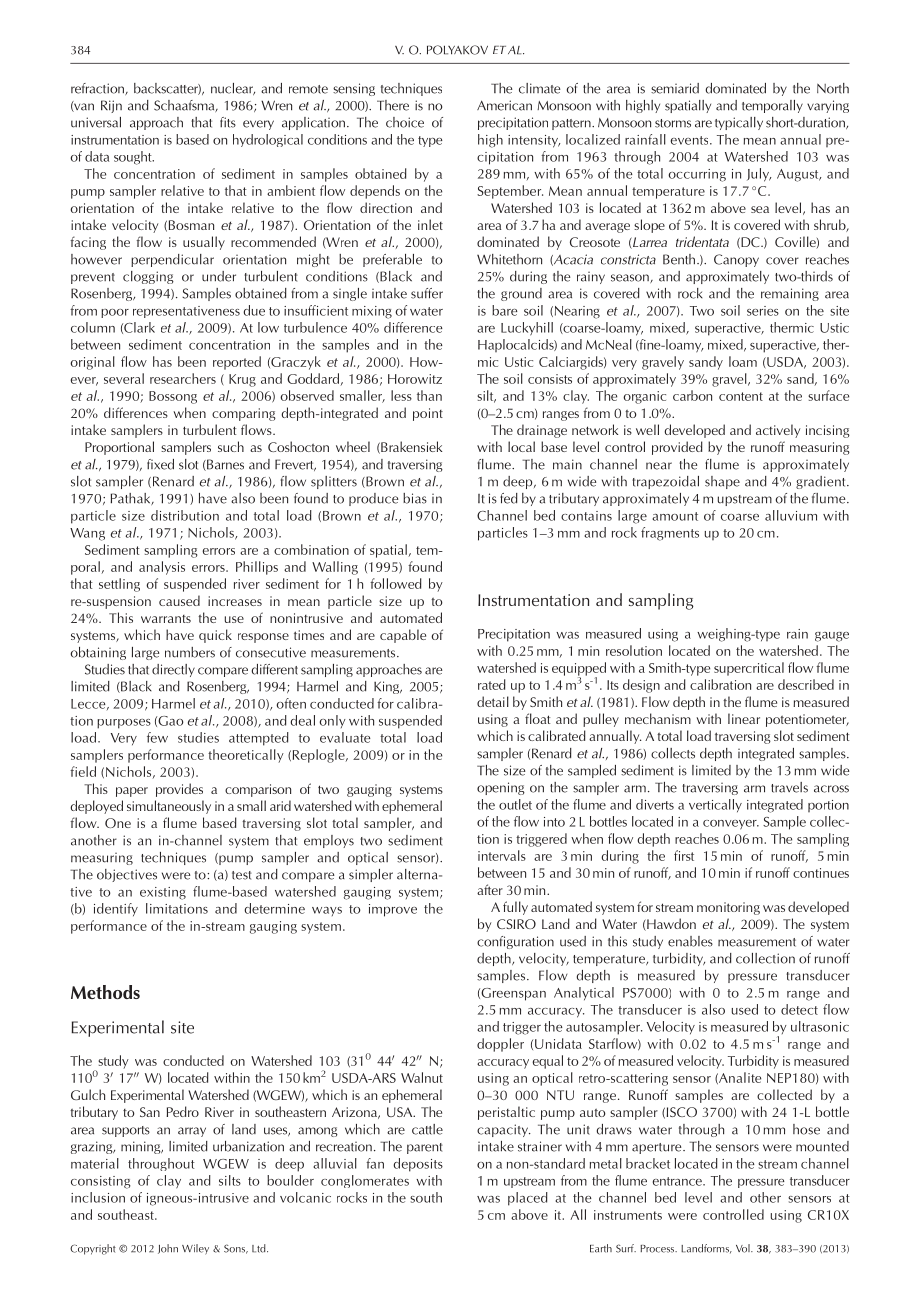 This document has width=924, height=1308. Describe the element at coordinates (228, 122) in the document. I see `fits` at that location.
